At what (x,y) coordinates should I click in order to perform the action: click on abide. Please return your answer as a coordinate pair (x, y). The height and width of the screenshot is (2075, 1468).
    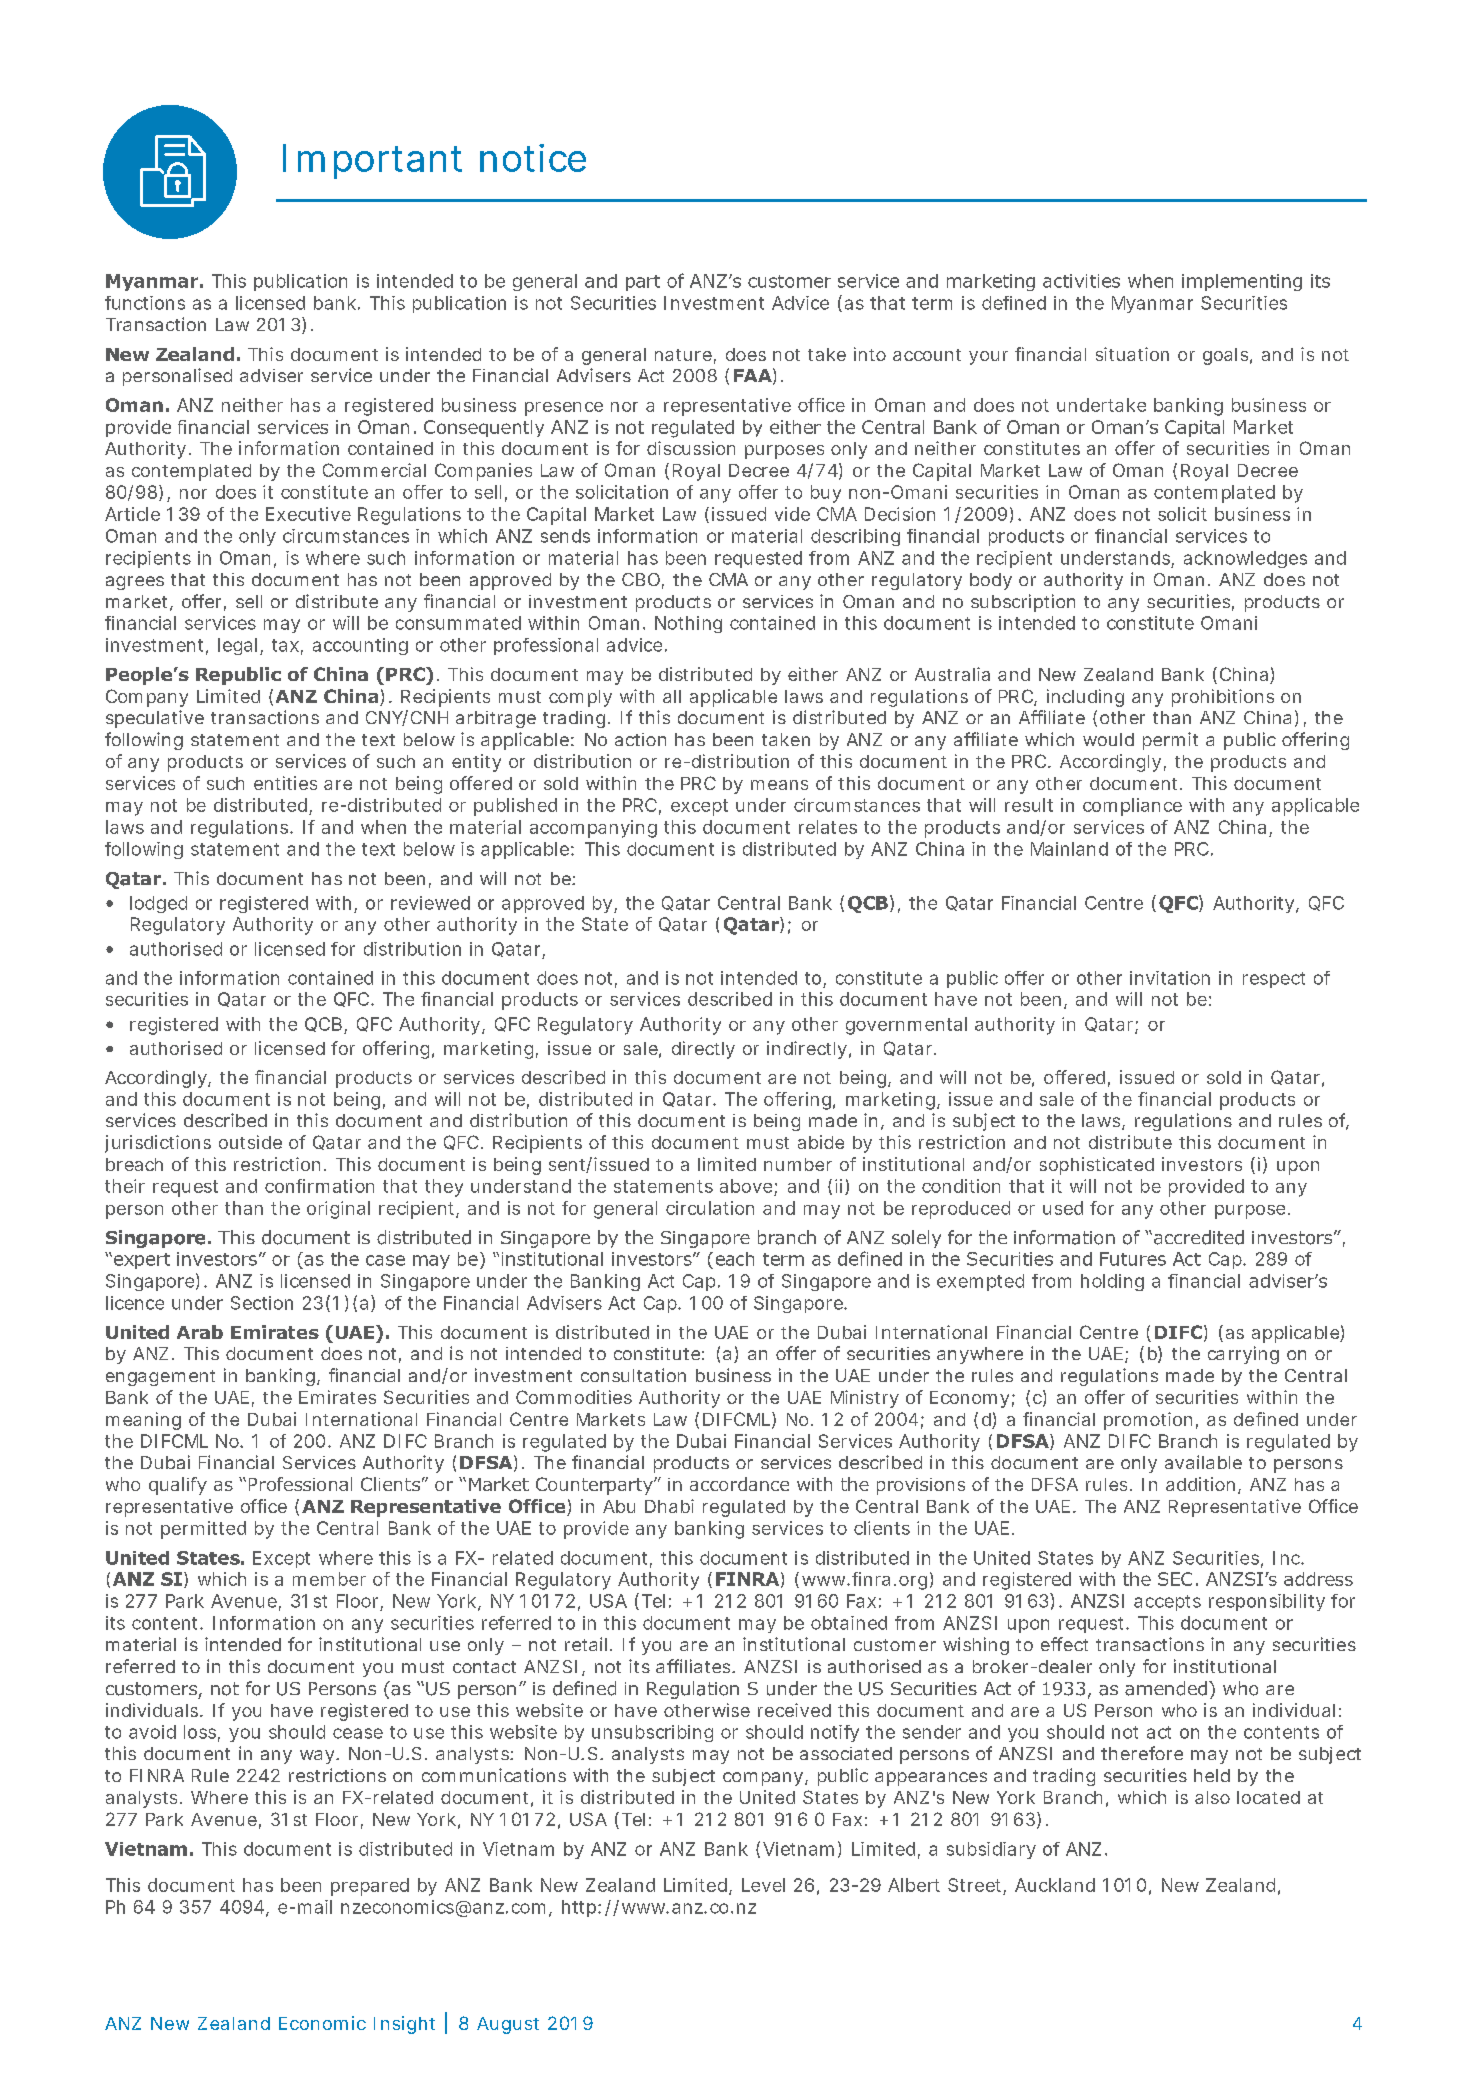
    Looking at the image, I should click on (821, 1142).
